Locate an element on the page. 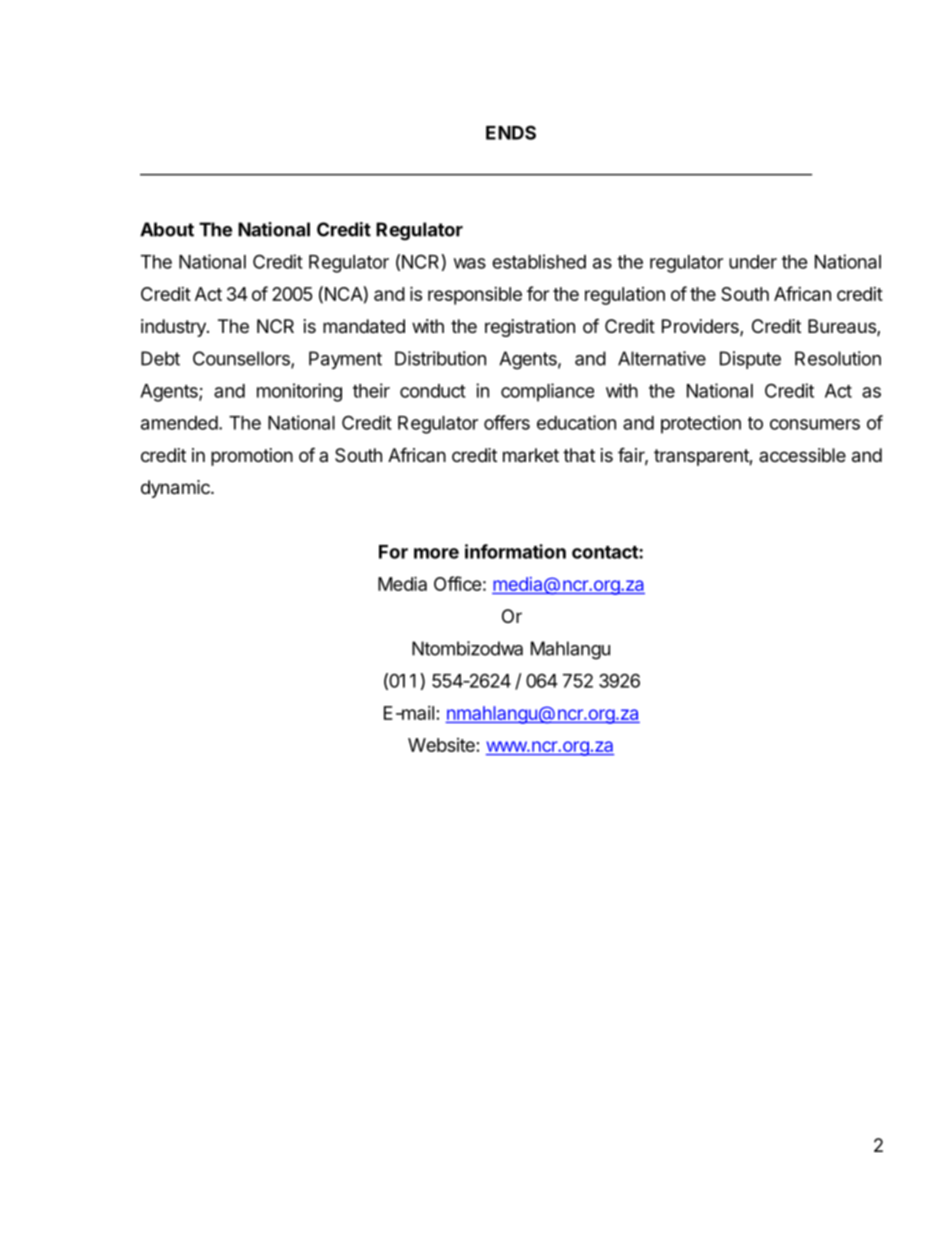 Image resolution: width=952 pixels, height=1233 pixels. under is located at coordinates (753, 262).
